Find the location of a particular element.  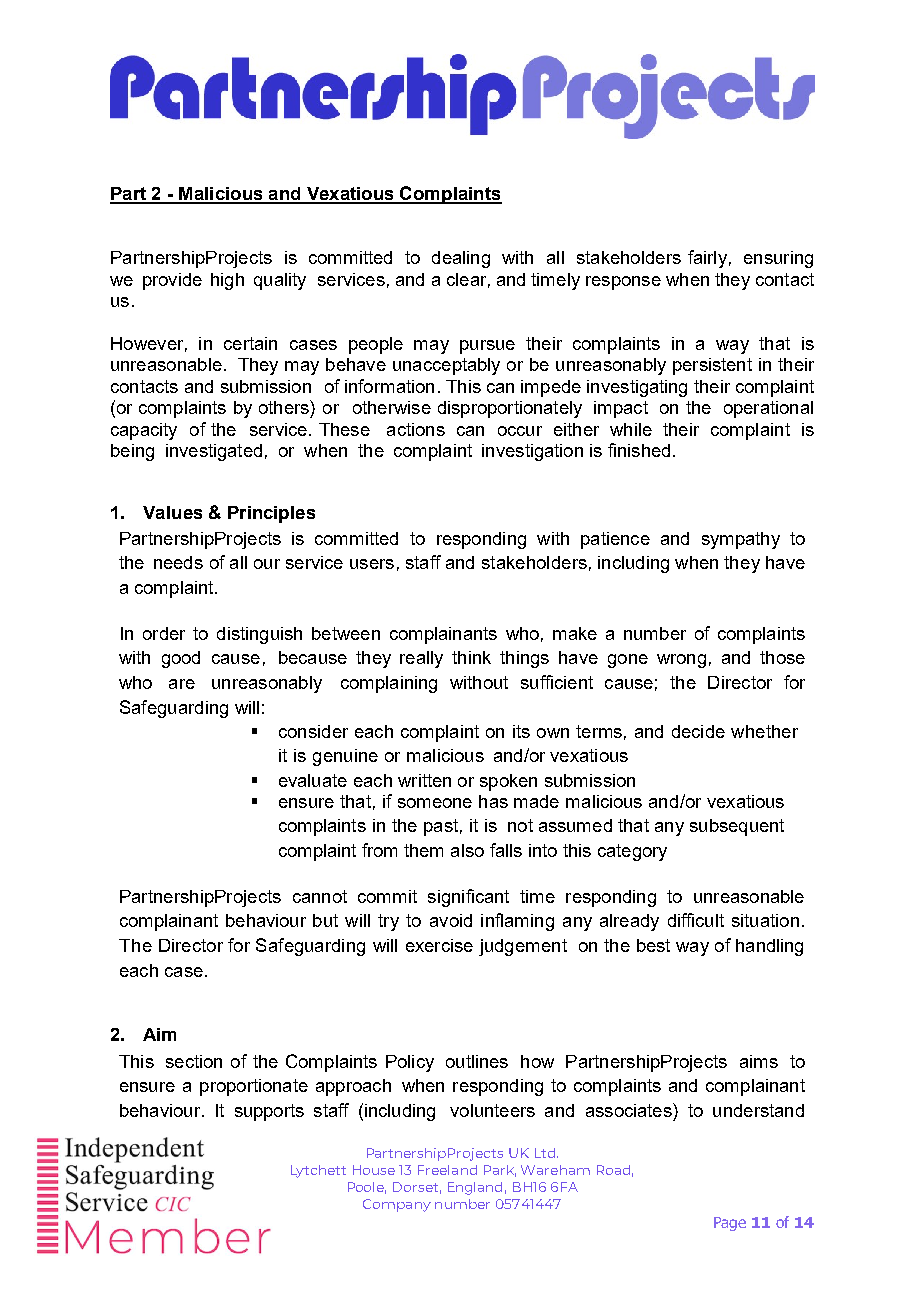

Freeland is located at coordinates (447, 1170).
